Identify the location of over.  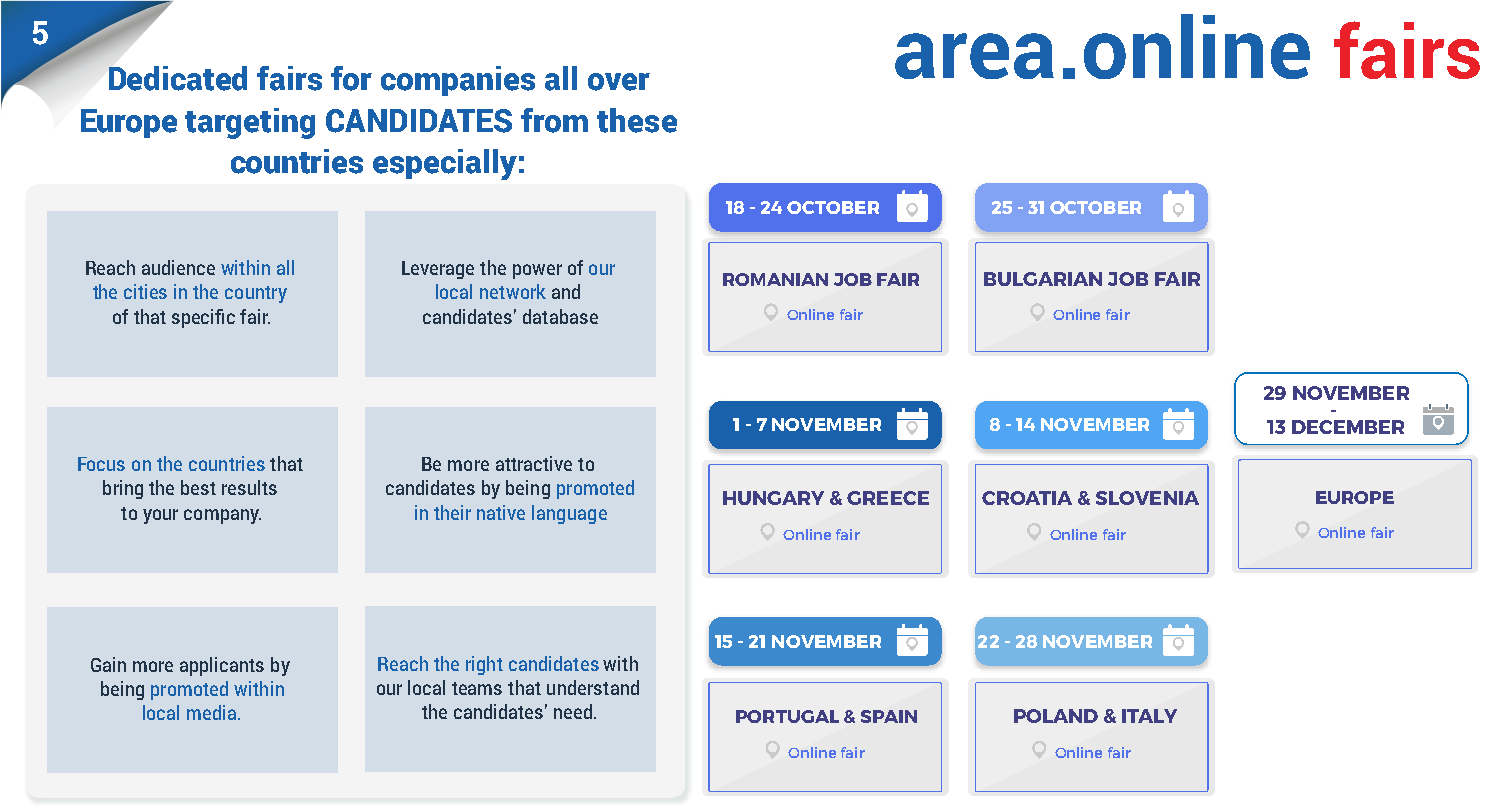
(619, 82).
